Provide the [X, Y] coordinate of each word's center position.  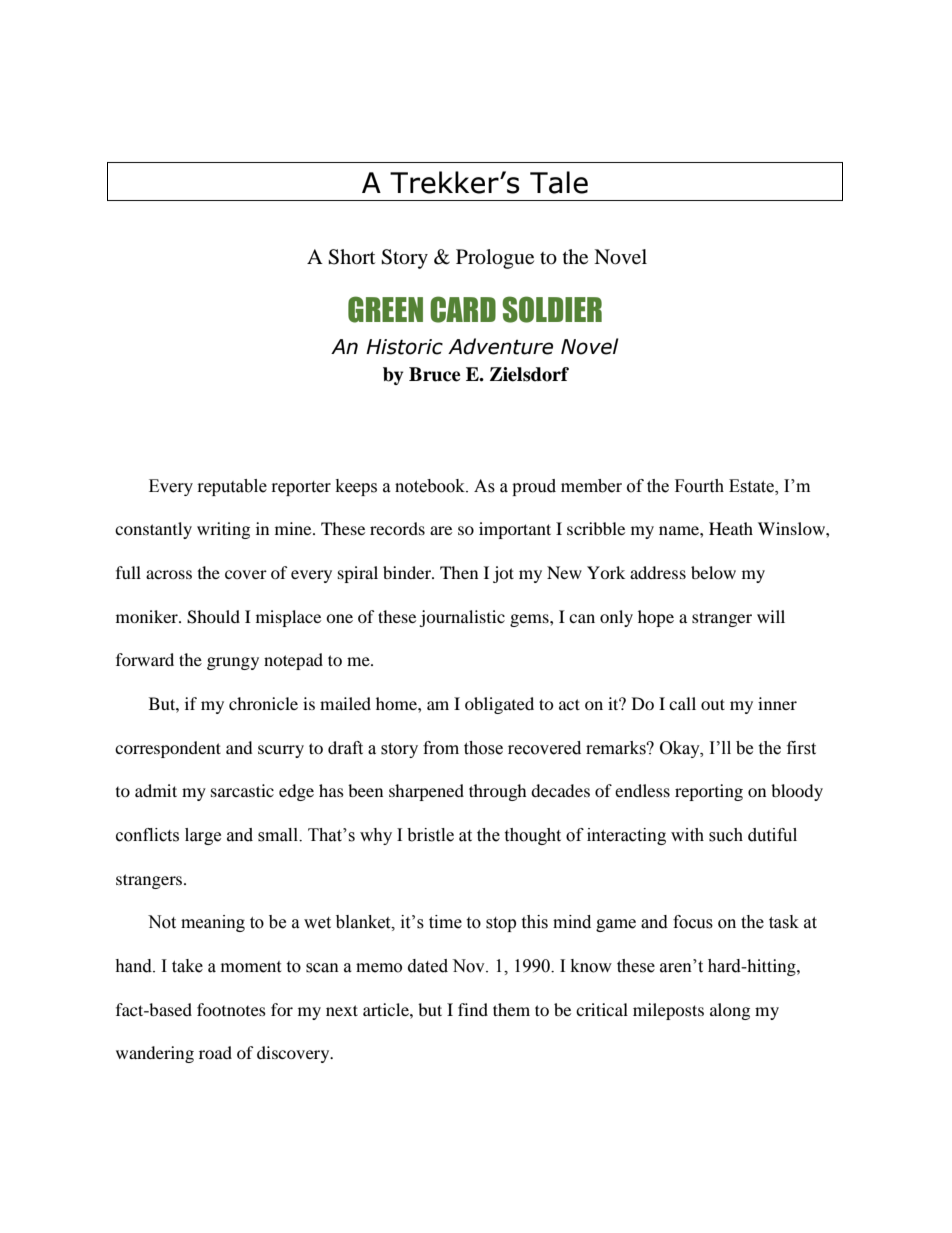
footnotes [231, 1009]
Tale [559, 182]
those [483, 748]
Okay [681, 749]
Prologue [495, 259]
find [473, 1009]
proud [534, 487]
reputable [232, 487]
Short [351, 257]
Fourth [699, 486]
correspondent [168, 749]
